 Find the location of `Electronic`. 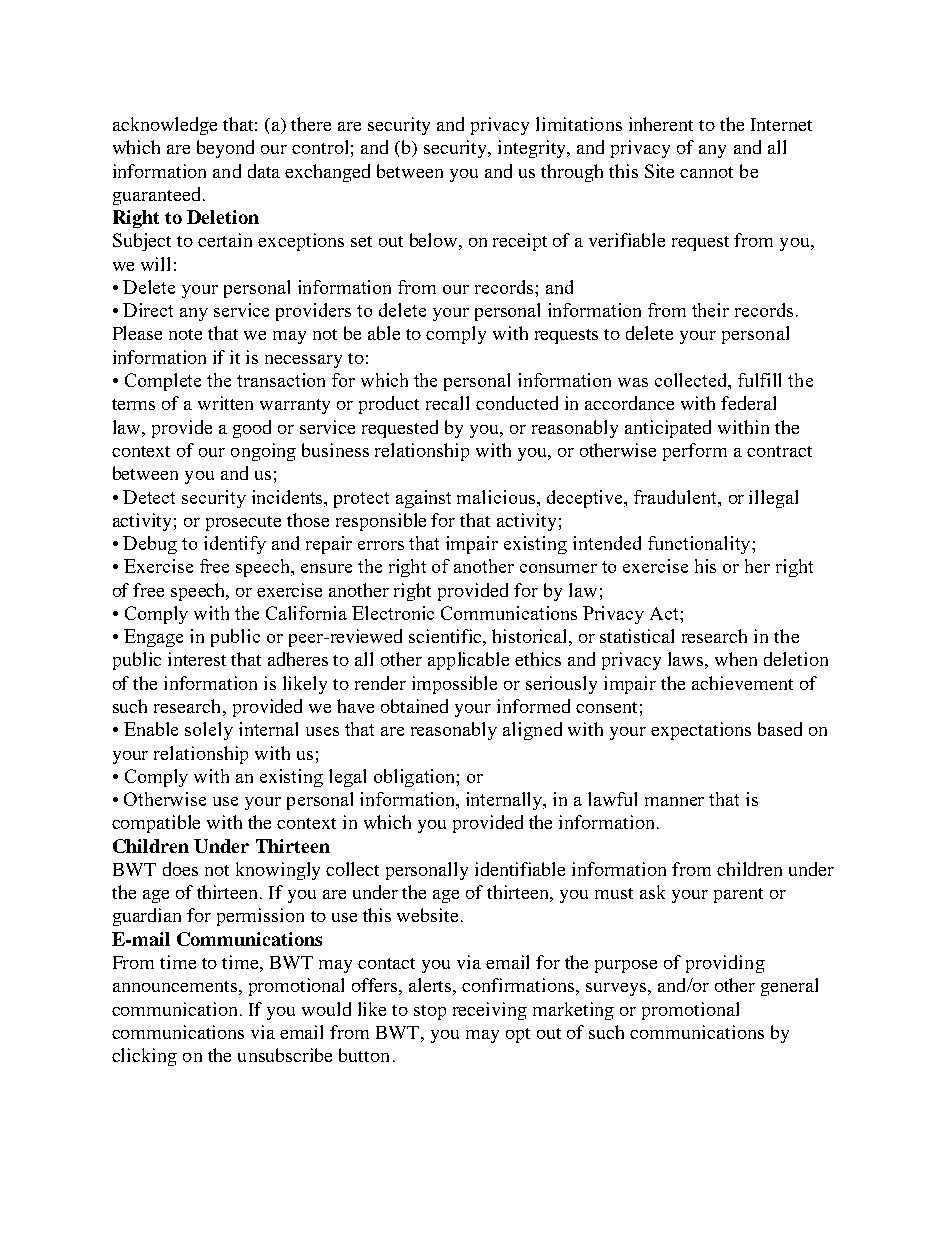

Electronic is located at coordinates (393, 613).
